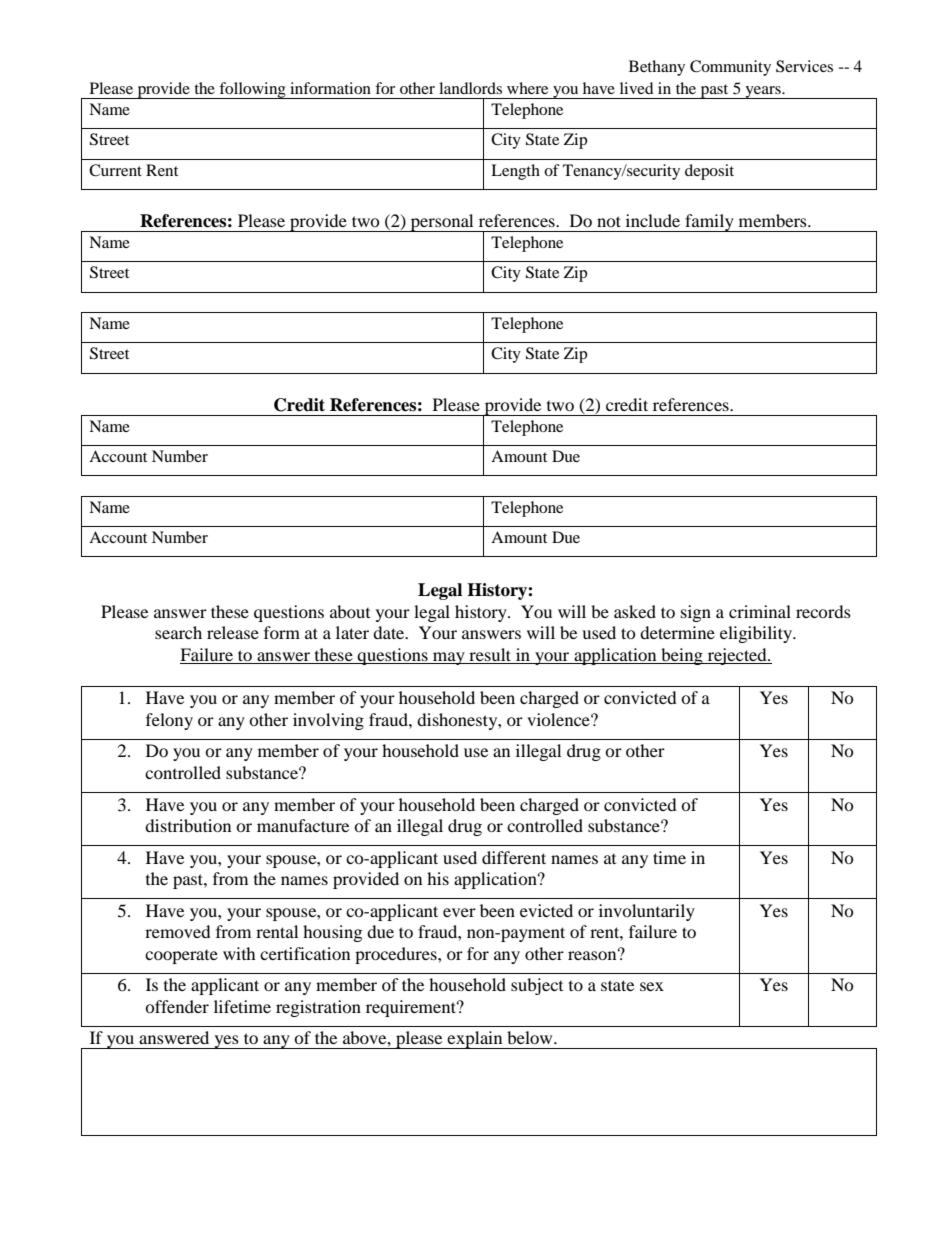 The image size is (952, 1233). What do you see at coordinates (490, 654) in the image?
I see `result` at bounding box center [490, 654].
